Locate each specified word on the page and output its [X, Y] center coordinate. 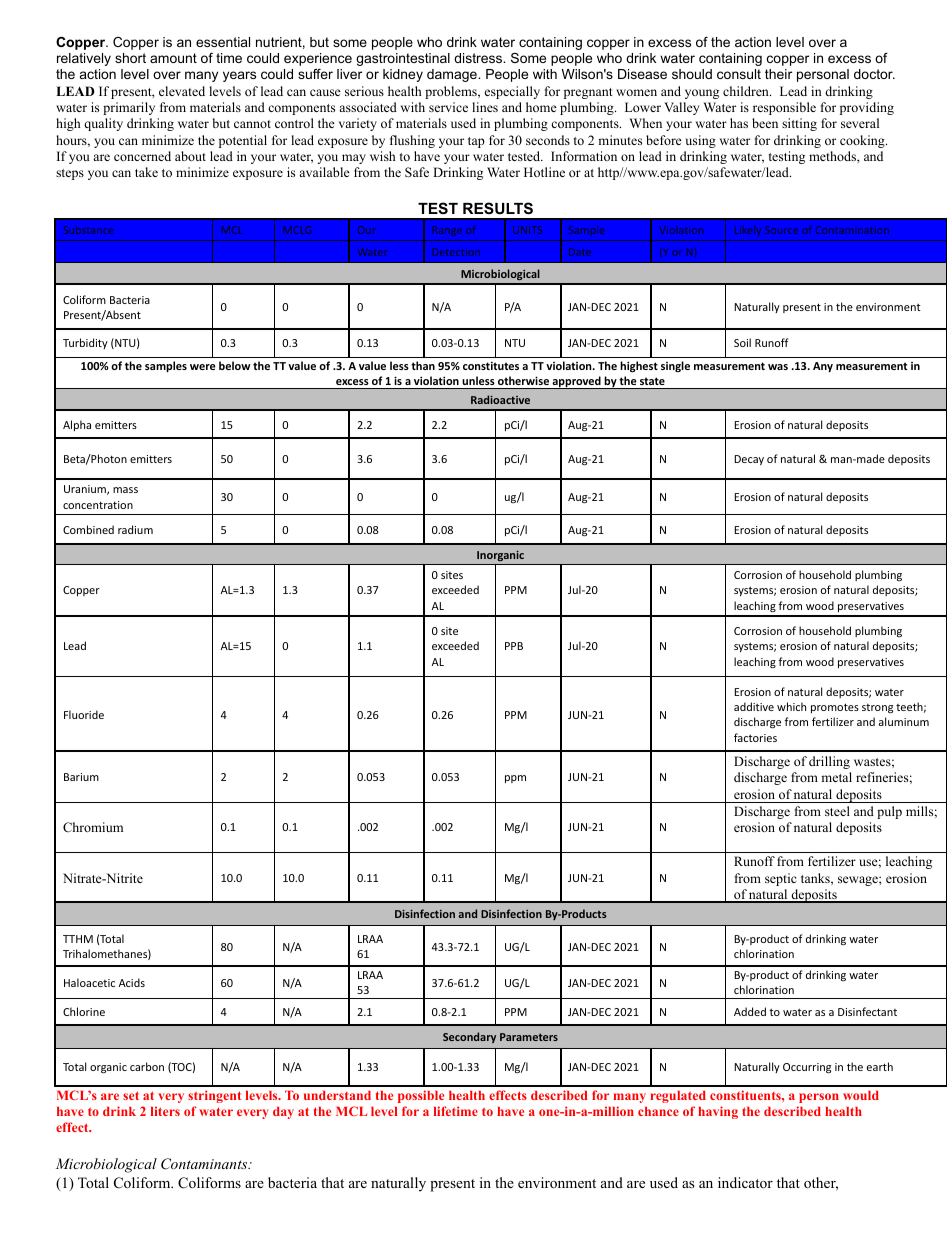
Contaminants [205, 1164]
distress [479, 58]
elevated [182, 91]
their [778, 74]
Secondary [469, 1037]
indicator [745, 1182]
